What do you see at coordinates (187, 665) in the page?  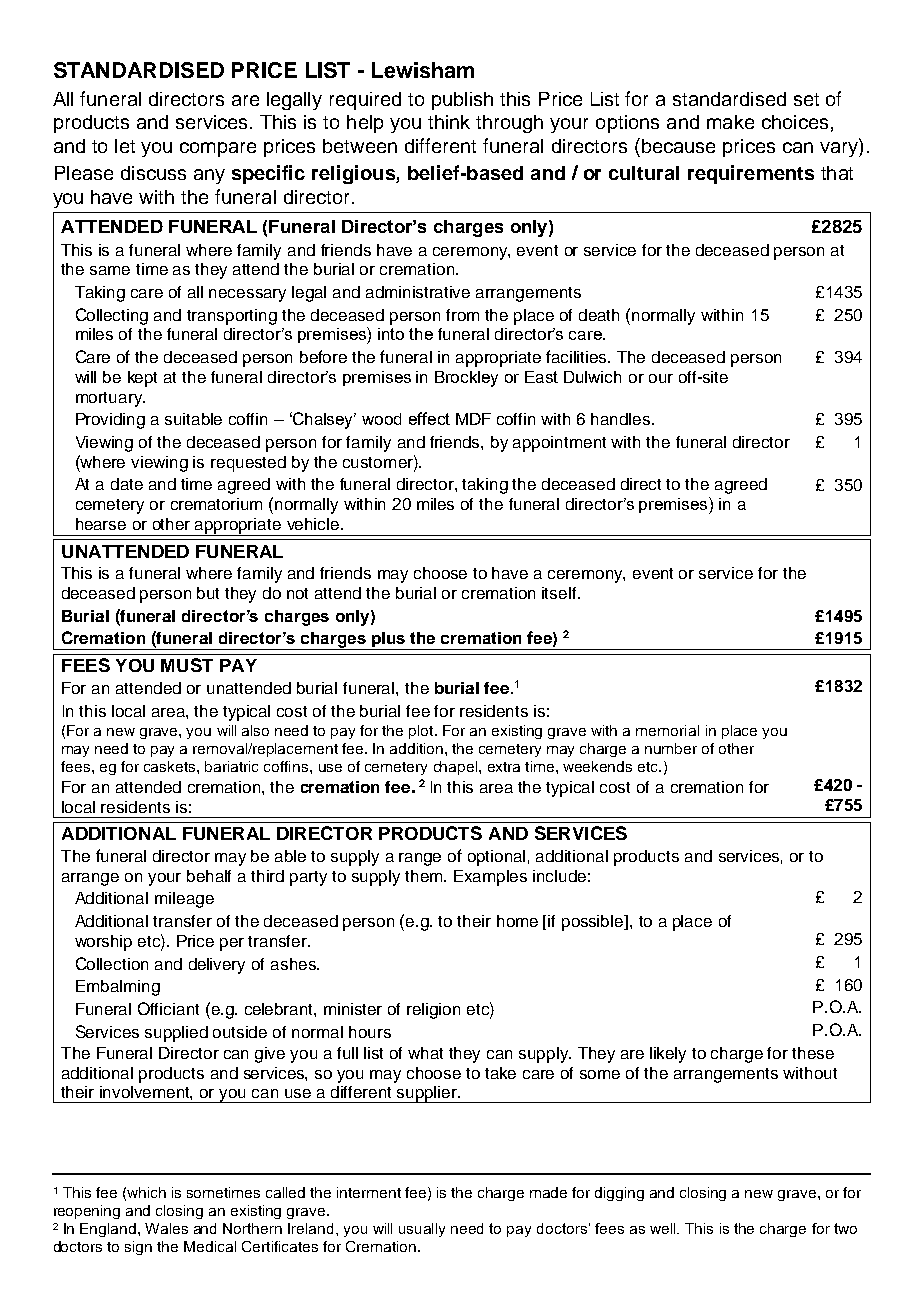 I see `MUST` at bounding box center [187, 665].
